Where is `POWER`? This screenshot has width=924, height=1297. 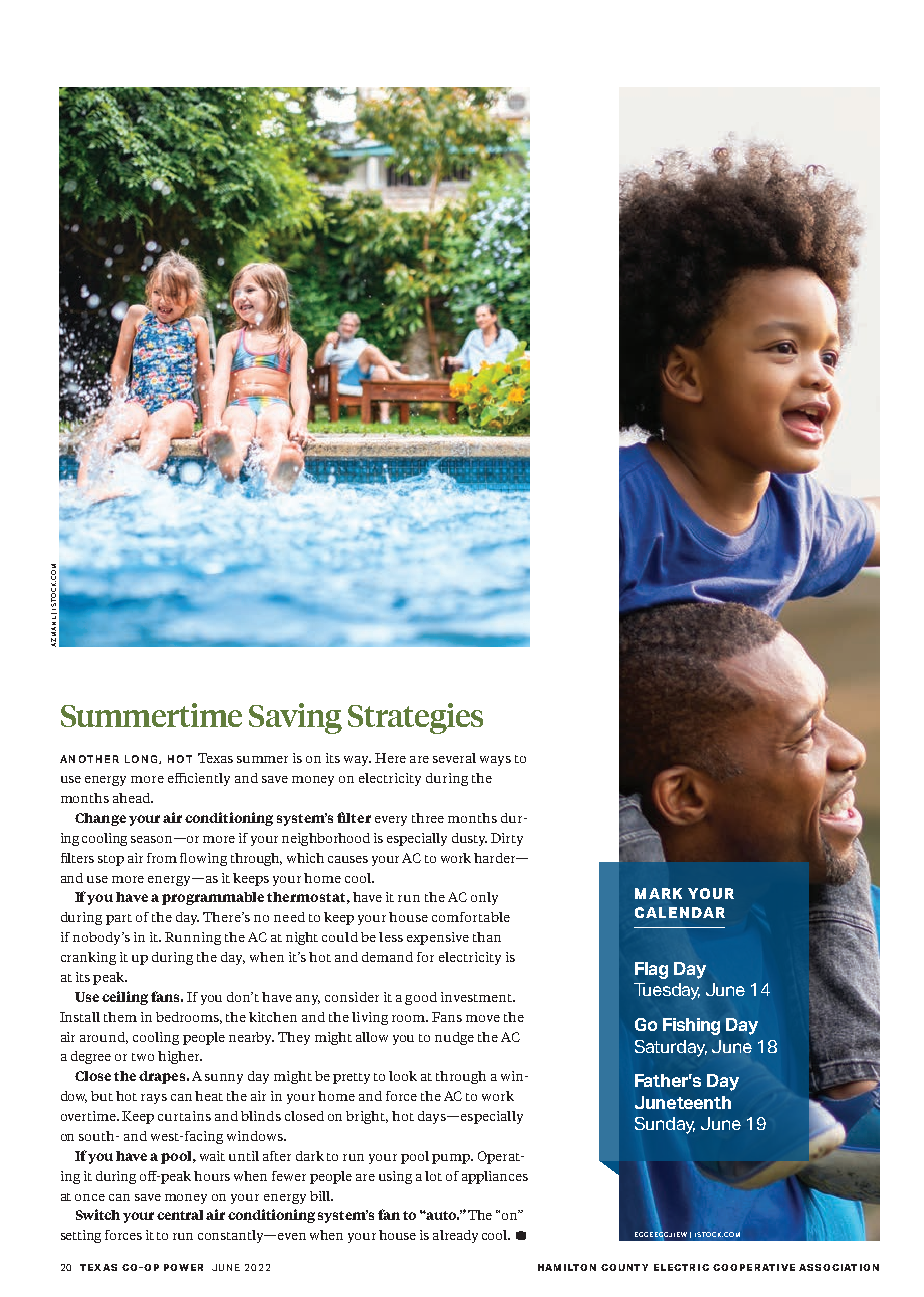
POWER is located at coordinates (183, 1267).
